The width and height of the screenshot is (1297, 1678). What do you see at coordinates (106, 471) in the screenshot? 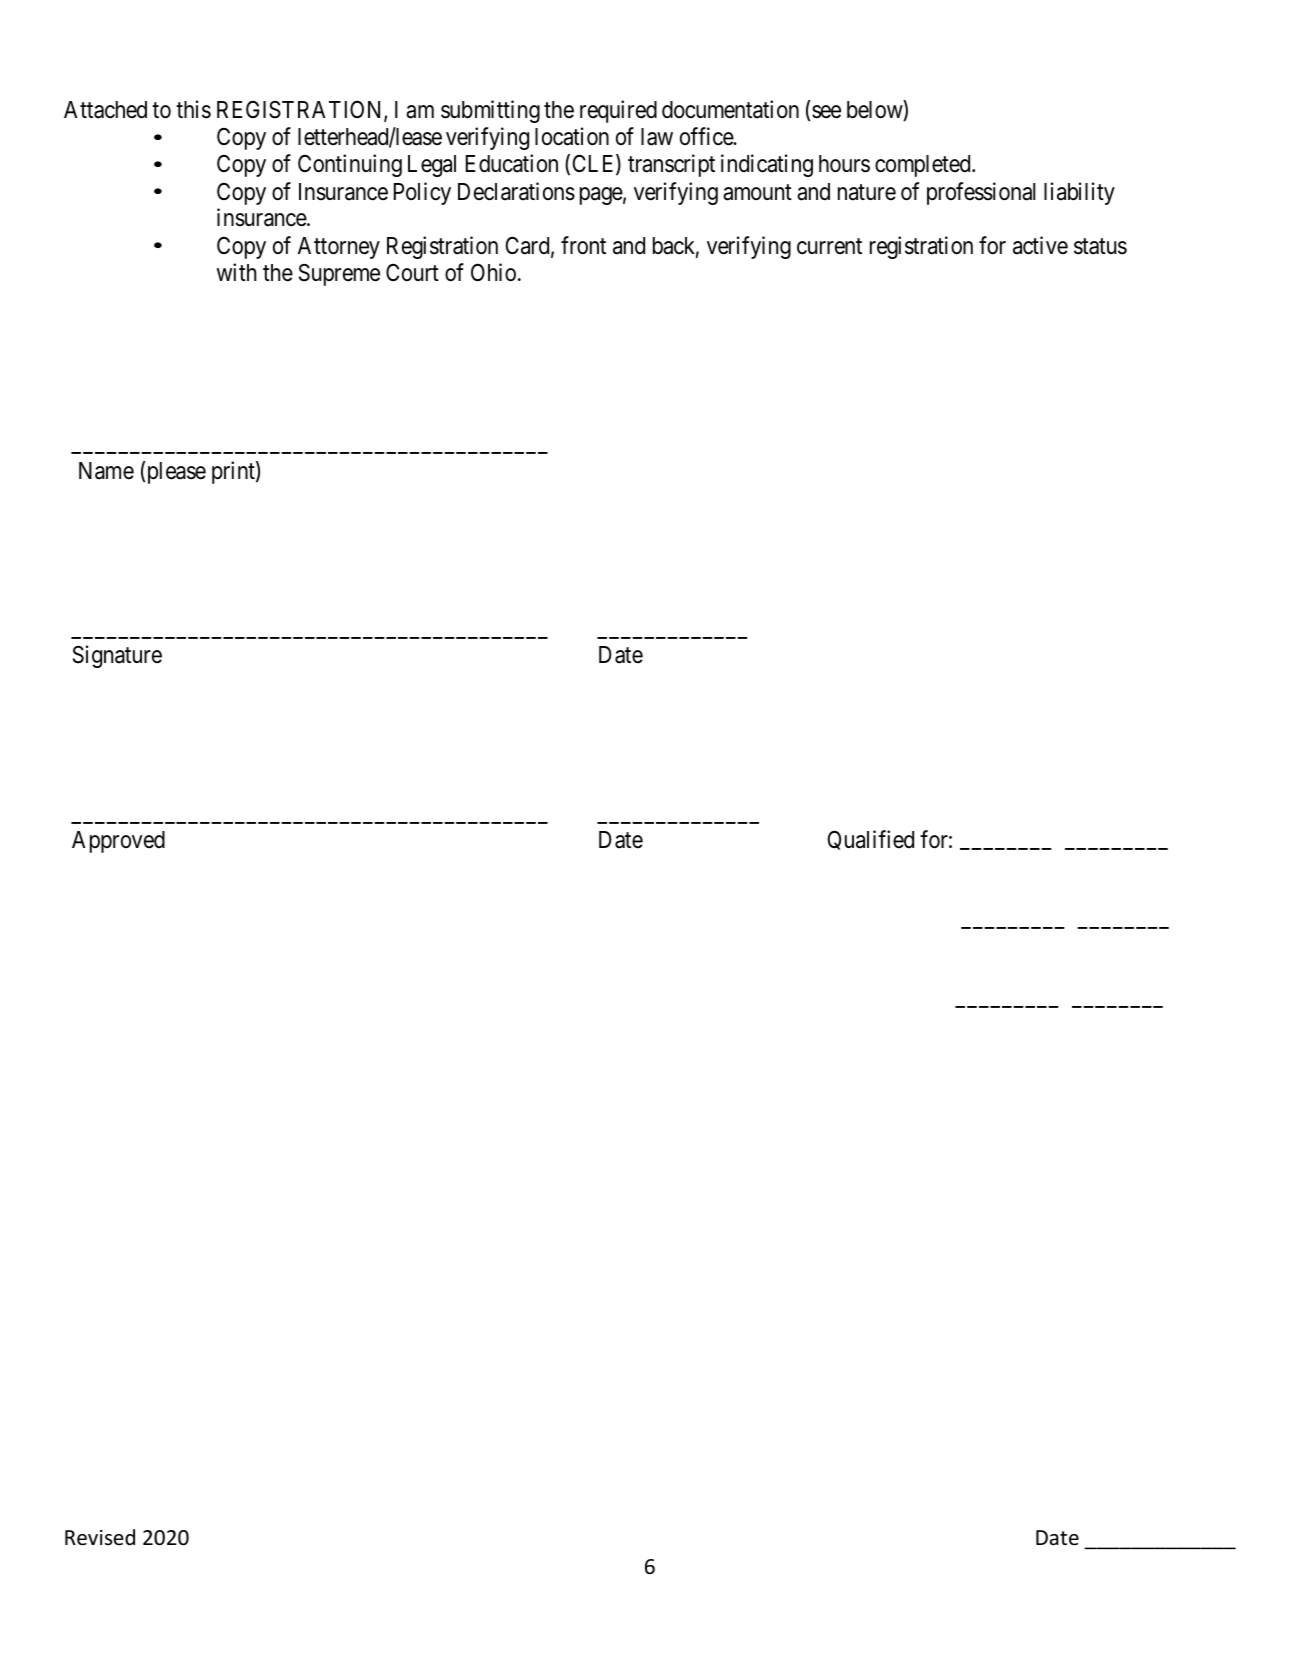
I see `Name` at bounding box center [106, 471].
